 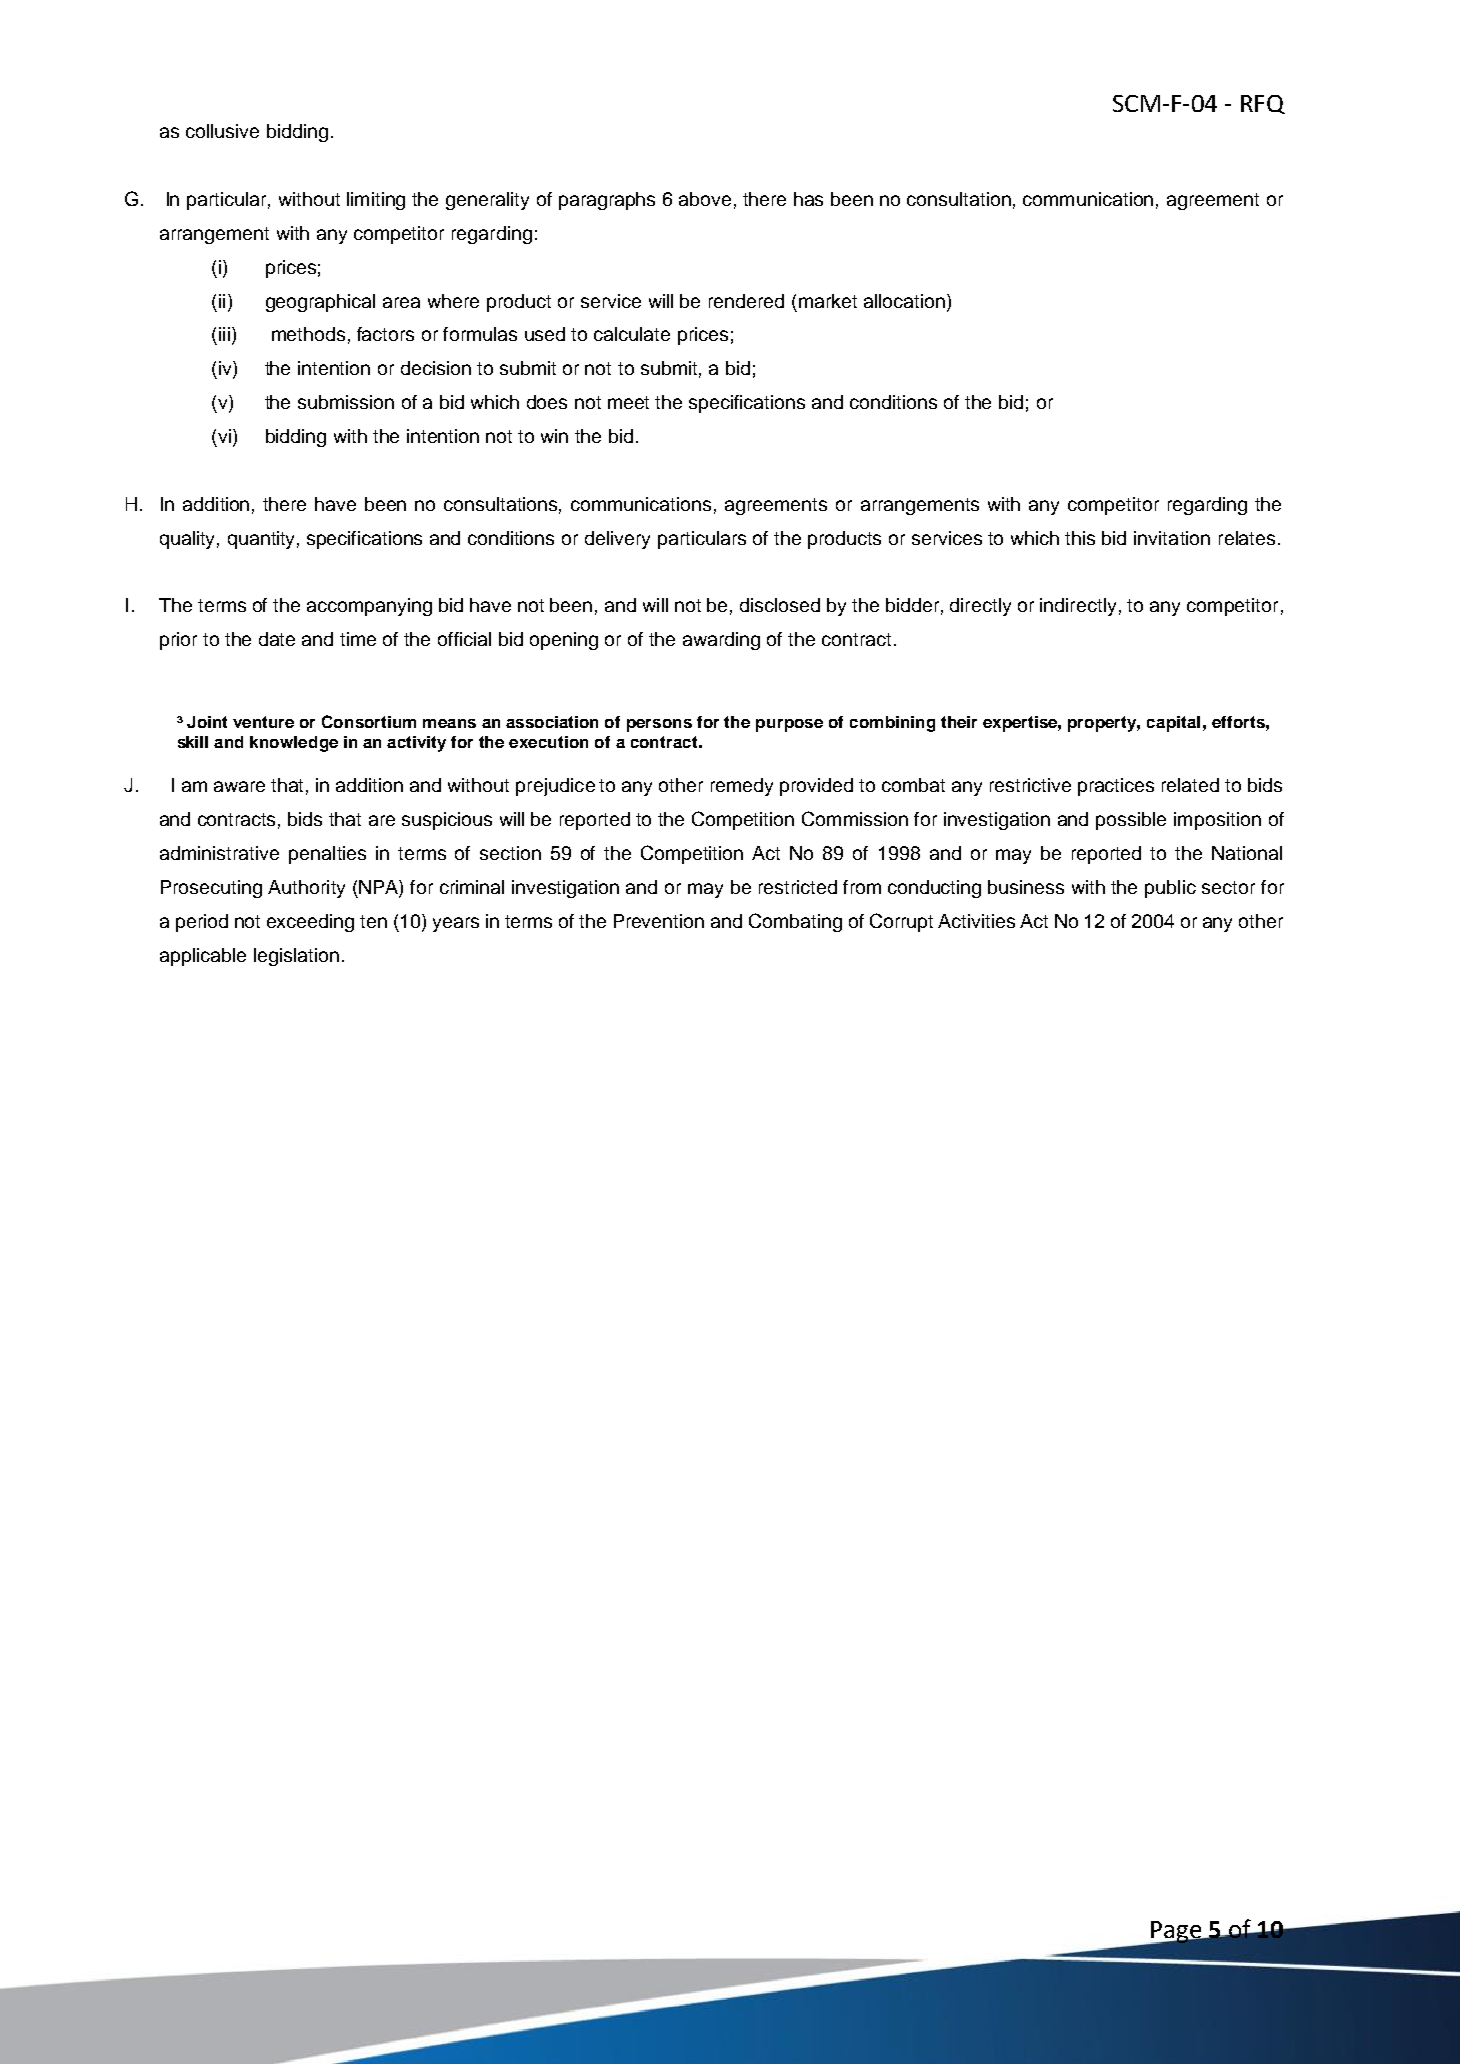 I want to click on submission, so click(x=346, y=402).
